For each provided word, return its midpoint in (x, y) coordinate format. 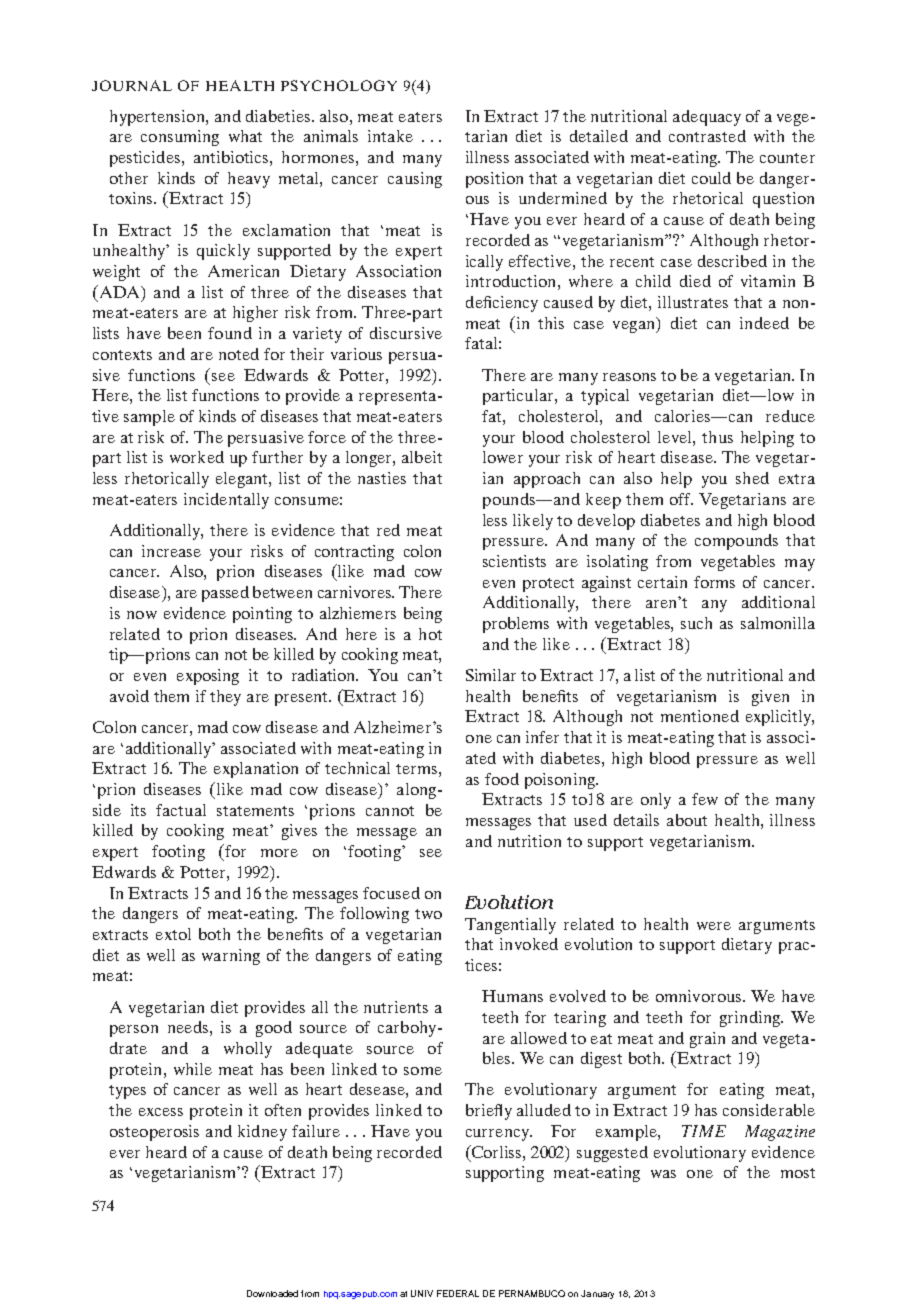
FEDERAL (458, 1293)
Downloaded (272, 1293)
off (681, 499)
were (714, 926)
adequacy (707, 118)
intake (390, 136)
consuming (180, 138)
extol (173, 934)
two (428, 914)
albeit (422, 457)
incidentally (226, 501)
